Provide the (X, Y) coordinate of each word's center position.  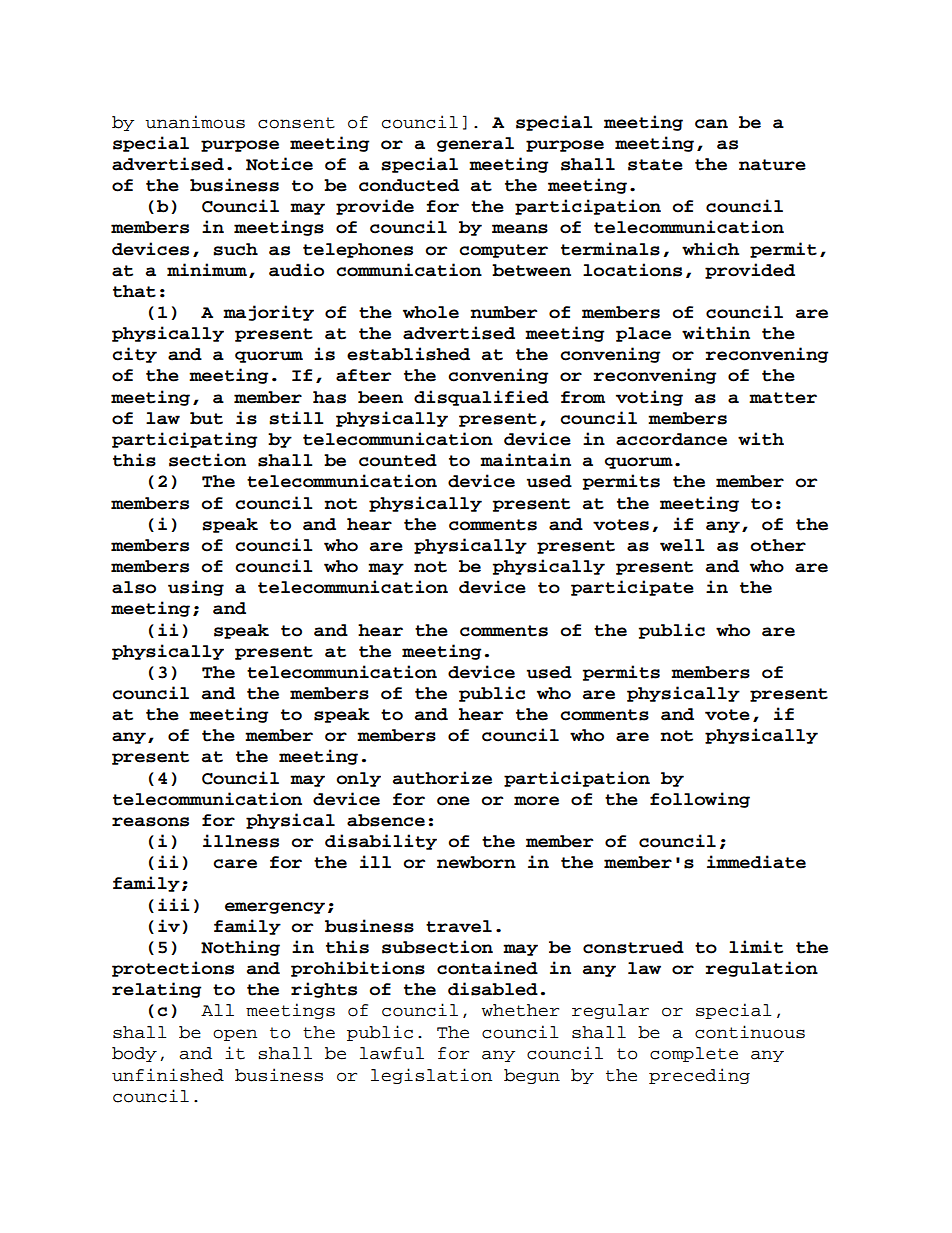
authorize (442, 778)
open (235, 1035)
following (700, 800)
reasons (150, 822)
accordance (671, 439)
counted (398, 460)
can (711, 124)
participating (184, 440)
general (475, 144)
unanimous (195, 122)
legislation (431, 1076)
